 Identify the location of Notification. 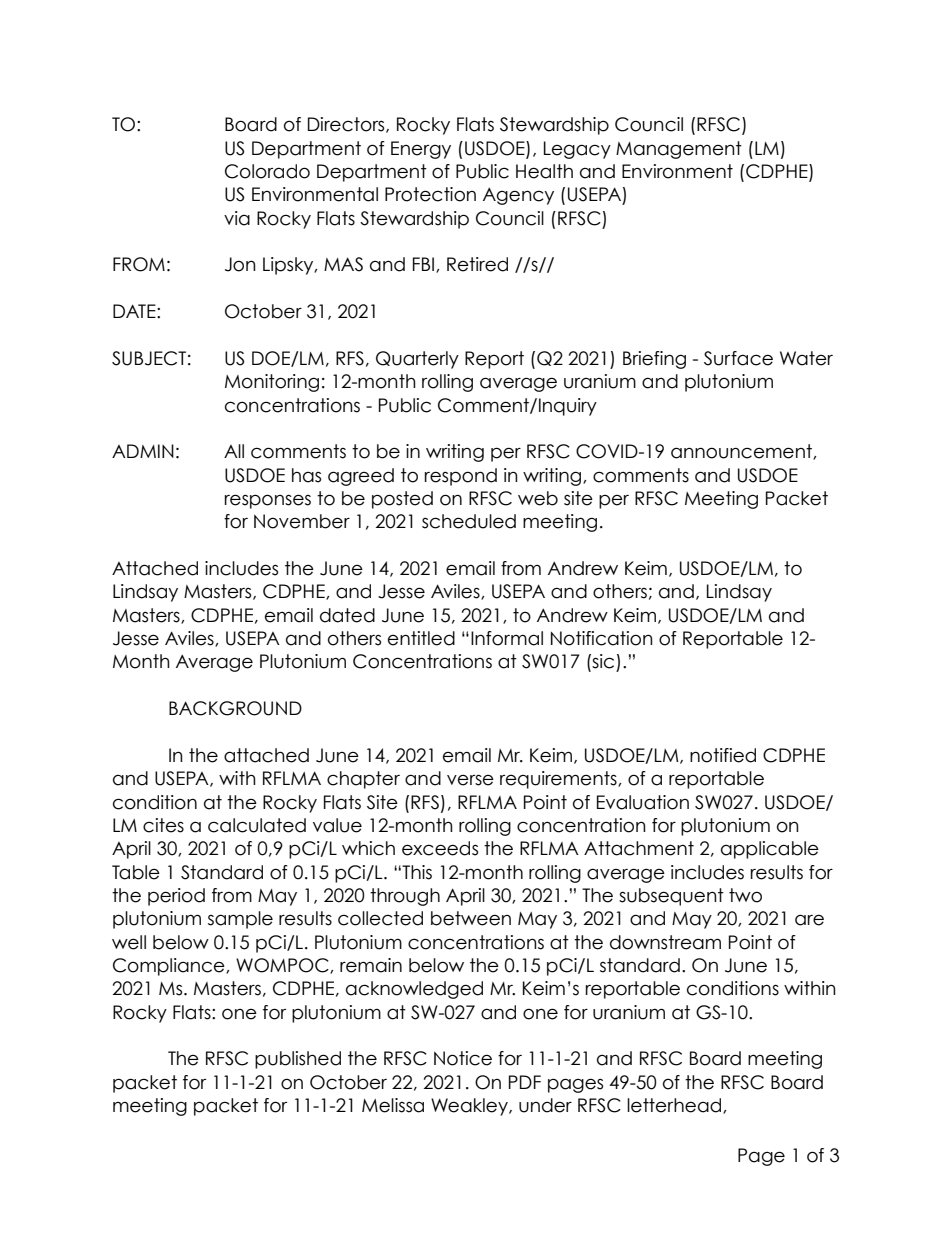
(602, 638).
